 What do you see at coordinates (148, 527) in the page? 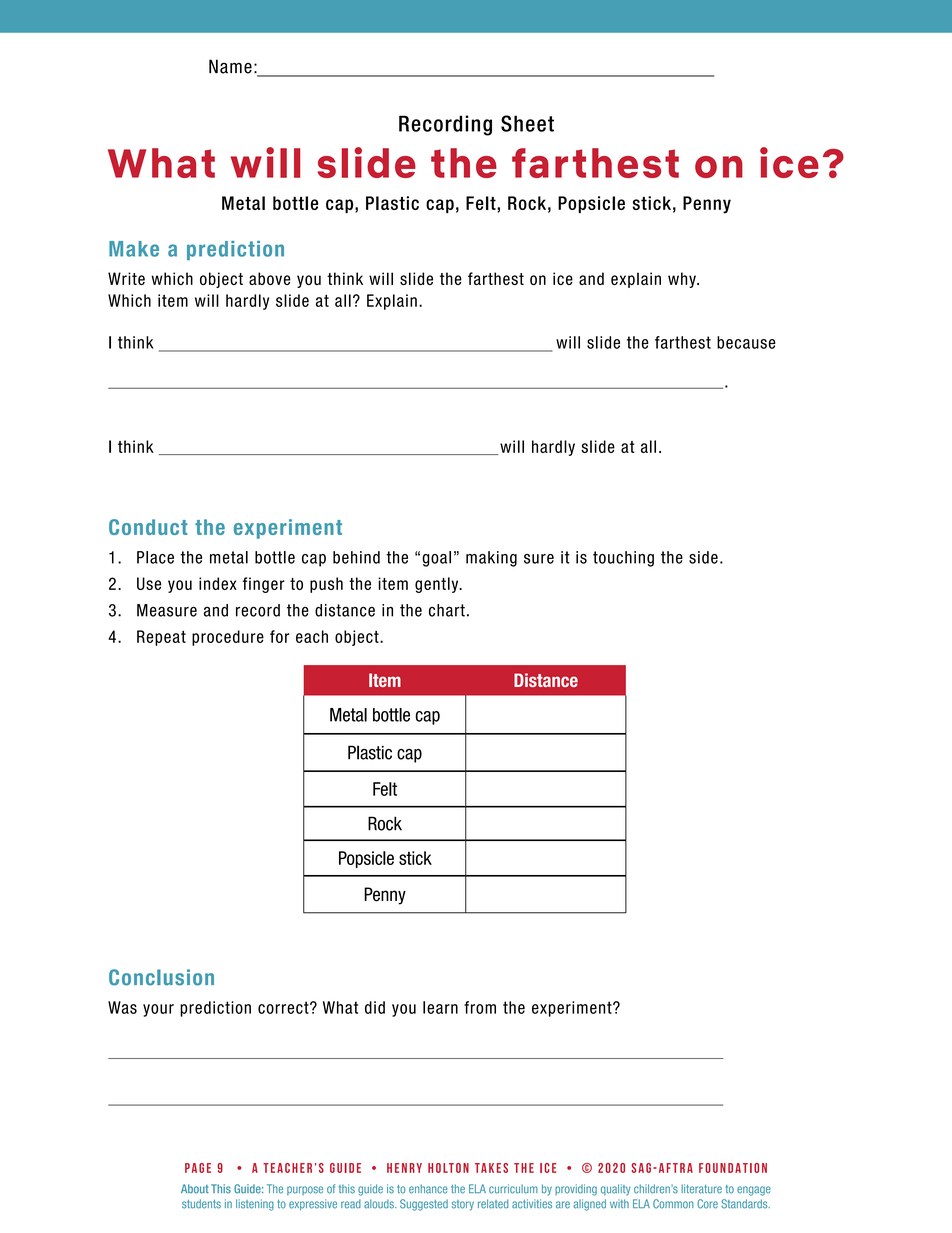
I see `Conduct` at bounding box center [148, 527].
